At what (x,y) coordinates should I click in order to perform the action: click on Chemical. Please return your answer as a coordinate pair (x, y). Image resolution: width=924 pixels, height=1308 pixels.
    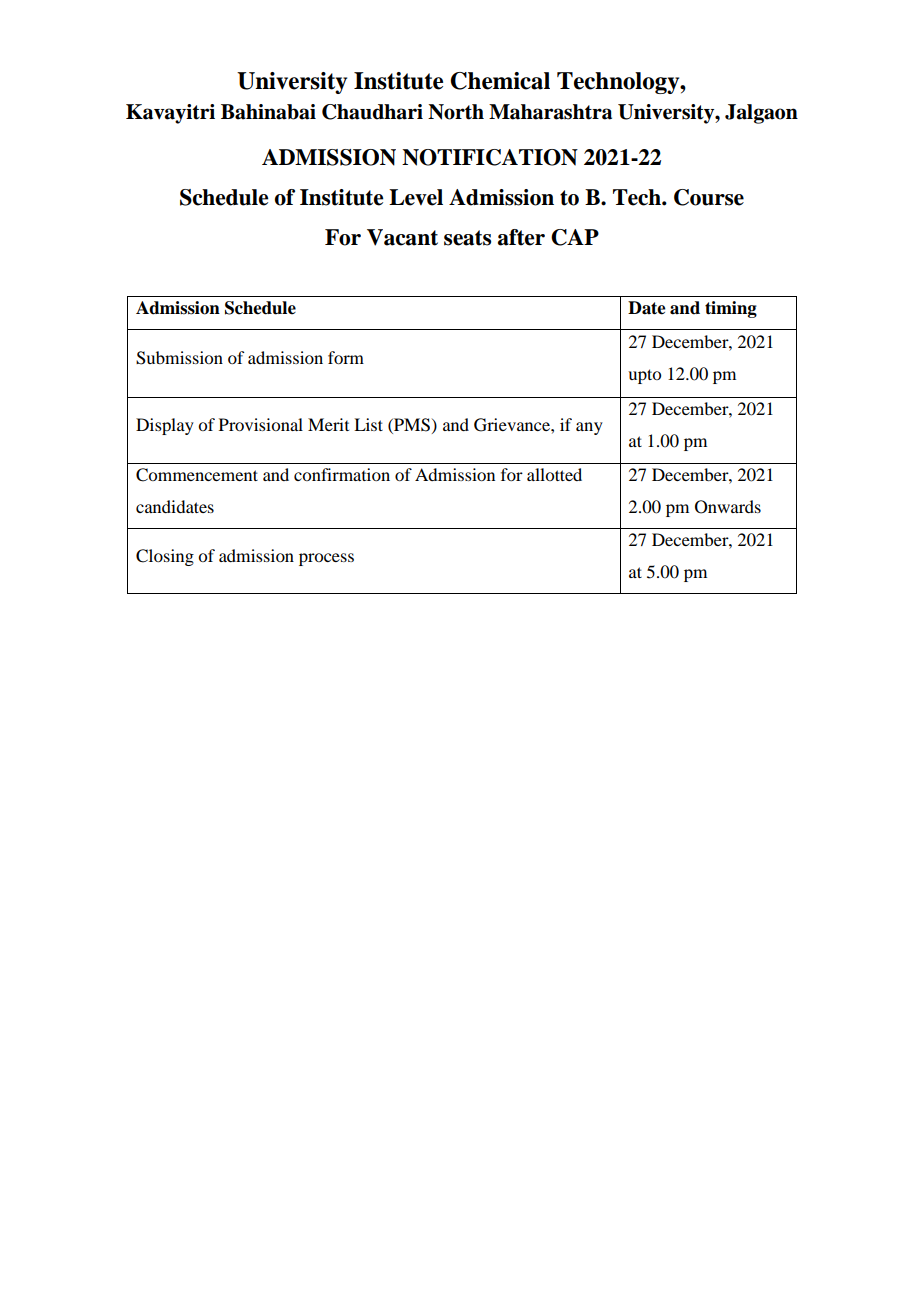
    Looking at the image, I should click on (500, 81).
